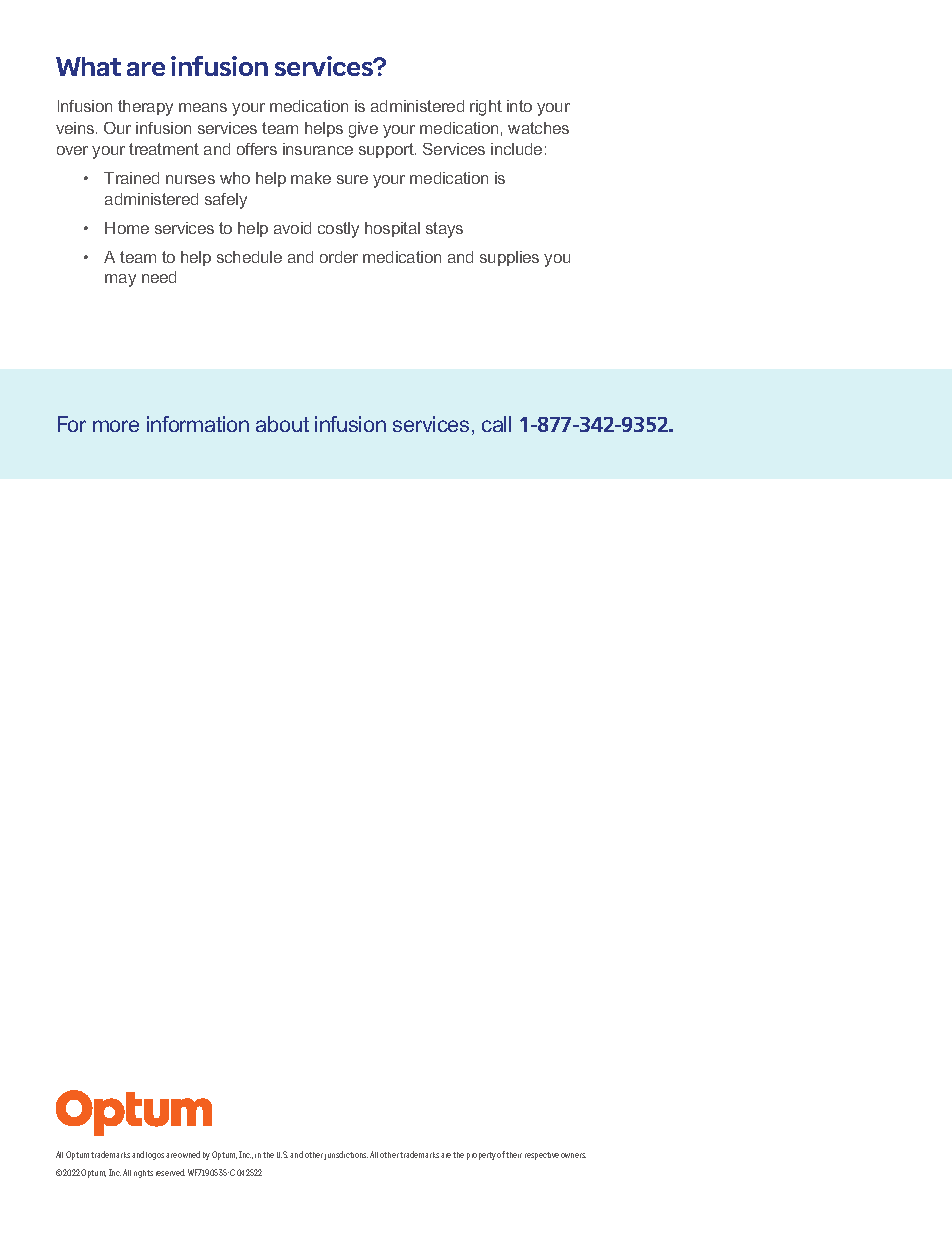 The image size is (952, 1233). I want to click on jurisdictions, so click(346, 1155).
